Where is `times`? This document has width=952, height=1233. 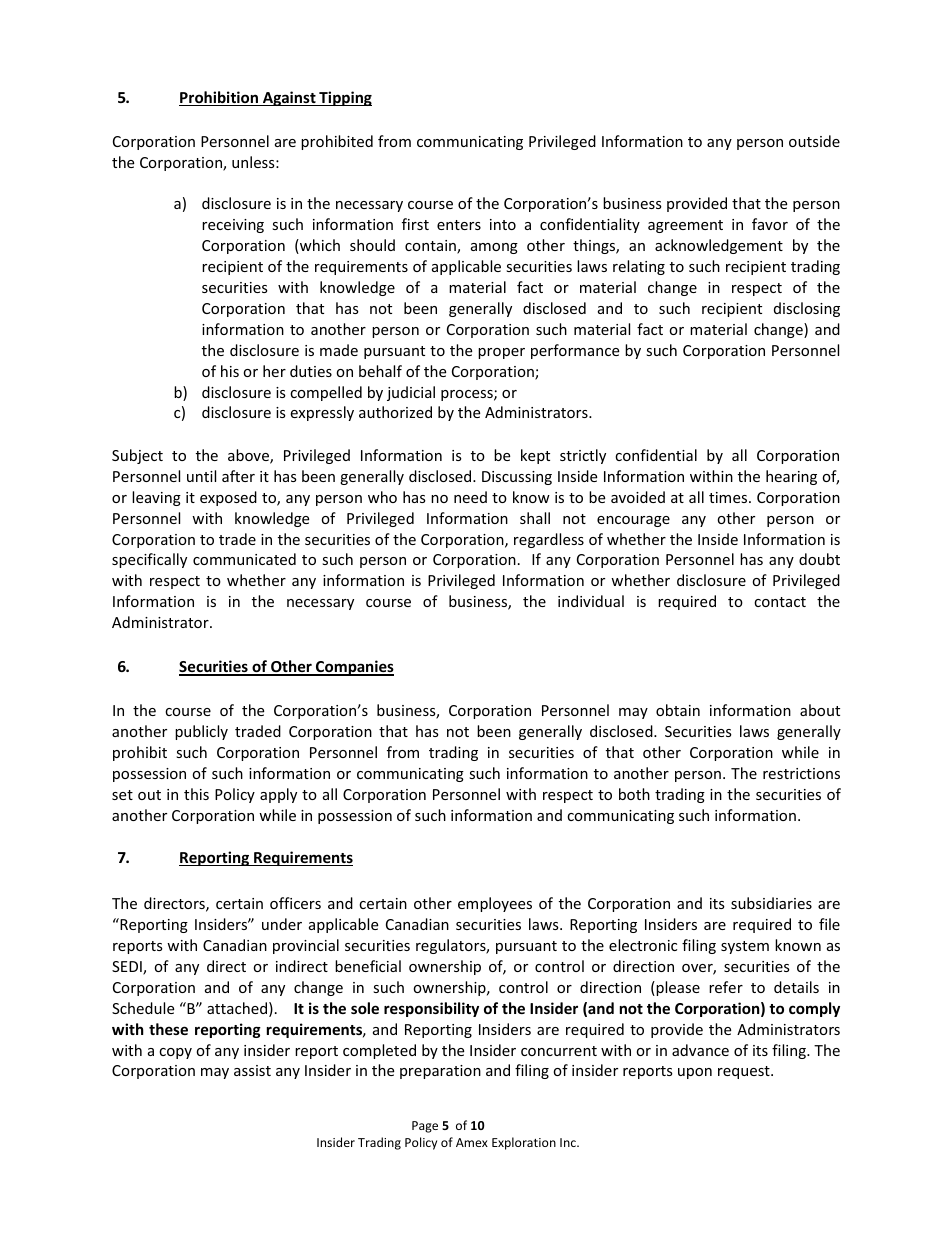
times is located at coordinates (729, 497).
